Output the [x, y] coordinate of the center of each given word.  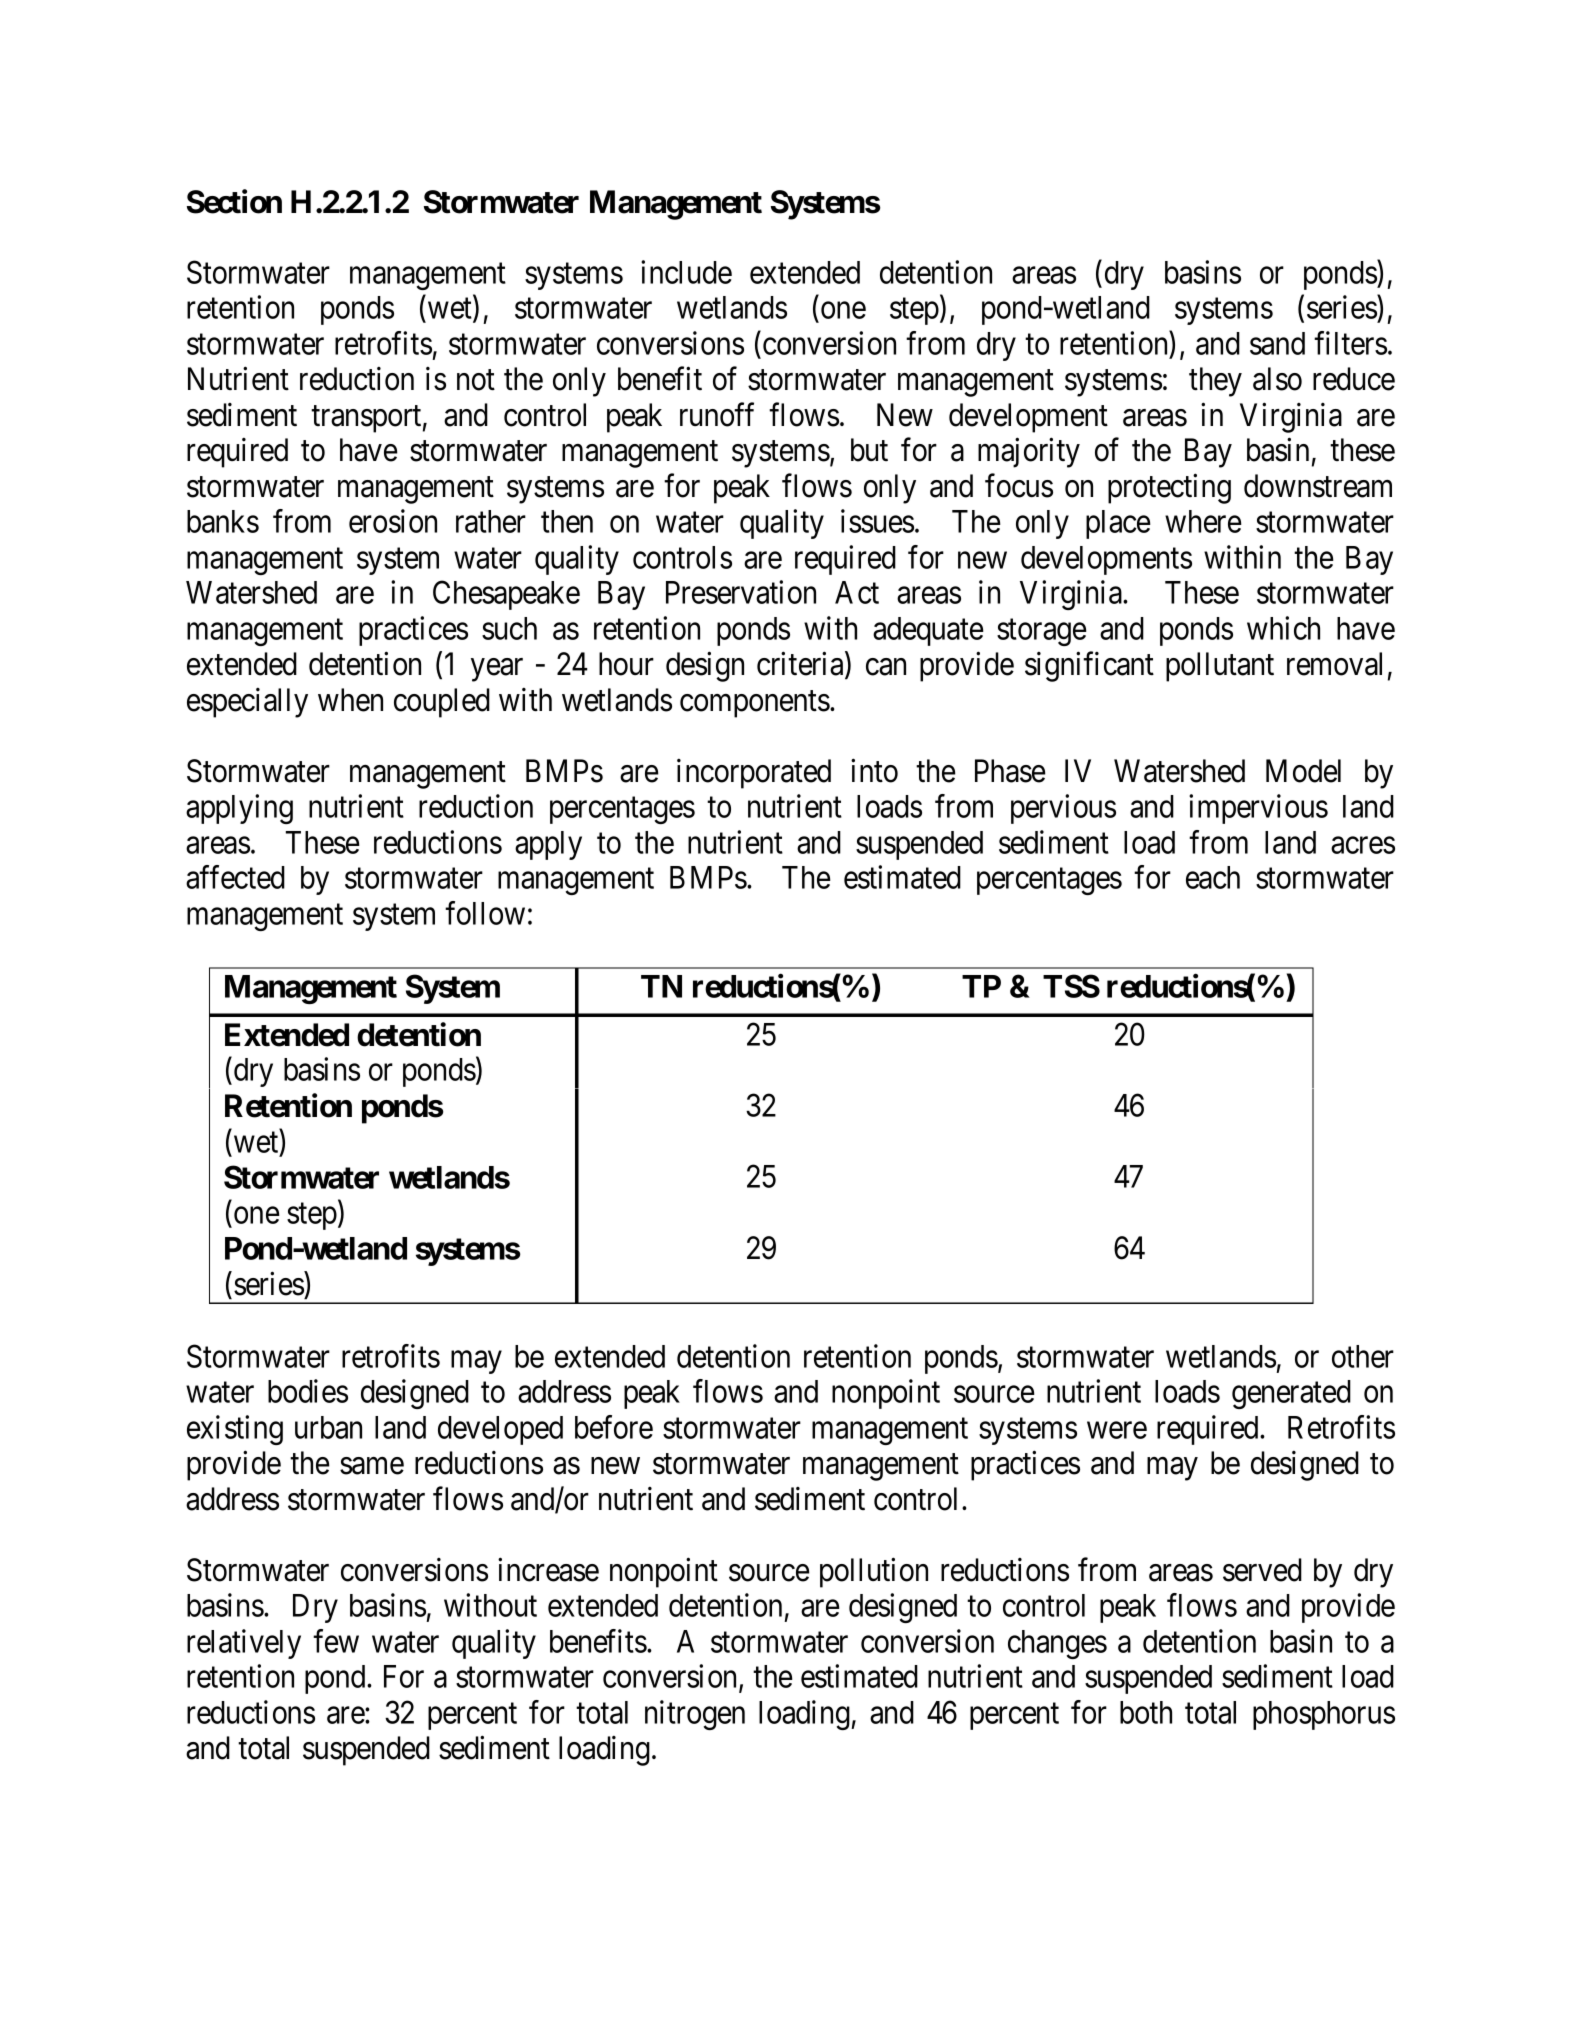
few [336, 1641]
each [1213, 877]
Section [234, 201]
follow [485, 913]
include [686, 272]
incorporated [754, 774]
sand [1277, 343]
